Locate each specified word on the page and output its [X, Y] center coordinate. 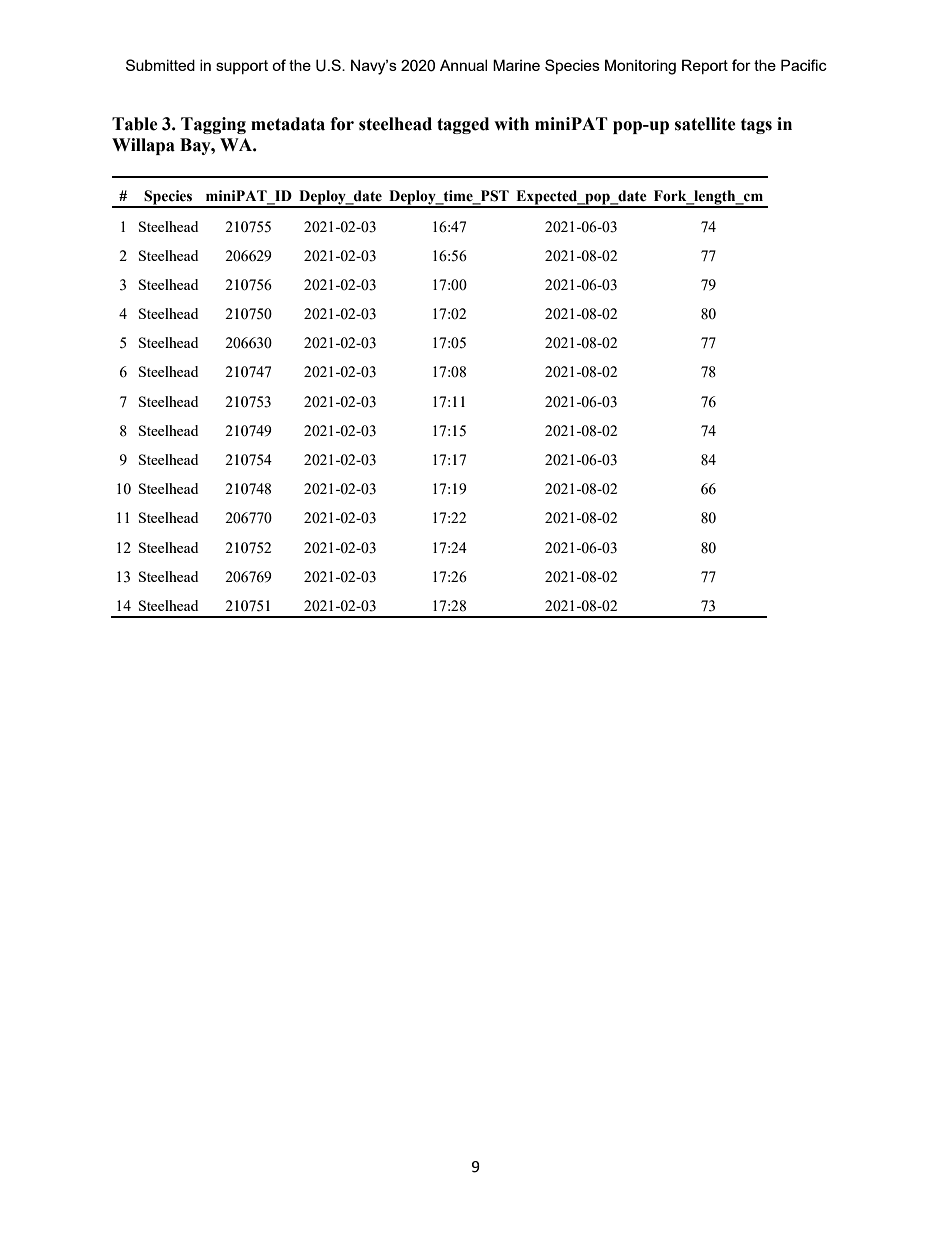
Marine [516, 65]
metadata [288, 124]
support [242, 67]
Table [135, 124]
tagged [463, 125]
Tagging [213, 125]
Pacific [804, 65]
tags [756, 126]
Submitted [160, 65]
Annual [463, 65]
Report [705, 66]
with [511, 124]
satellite [705, 124]
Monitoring [640, 67]
